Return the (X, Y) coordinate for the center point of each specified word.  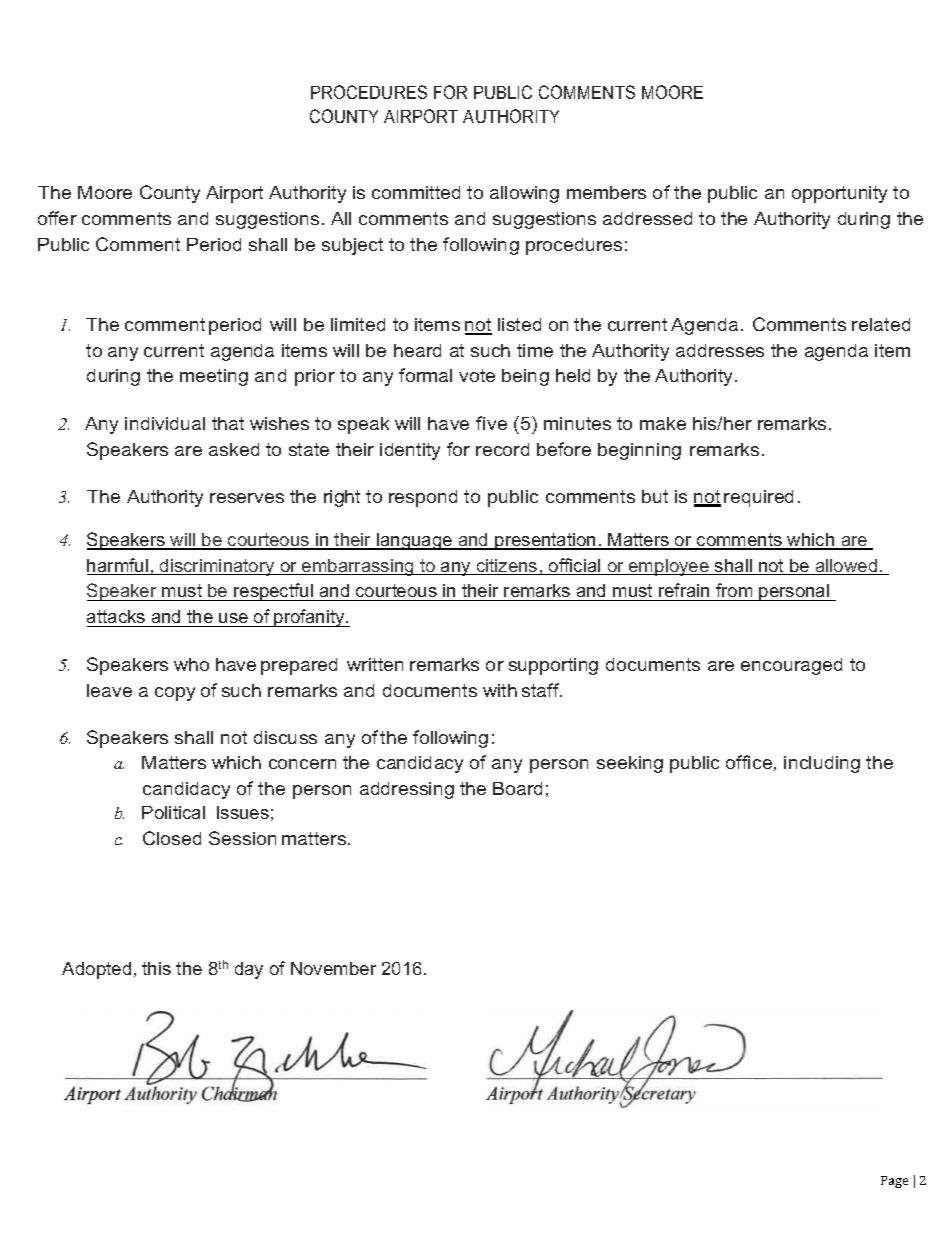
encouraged (791, 666)
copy (175, 694)
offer (57, 218)
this (156, 968)
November (333, 968)
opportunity (839, 194)
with (500, 690)
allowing (524, 194)
